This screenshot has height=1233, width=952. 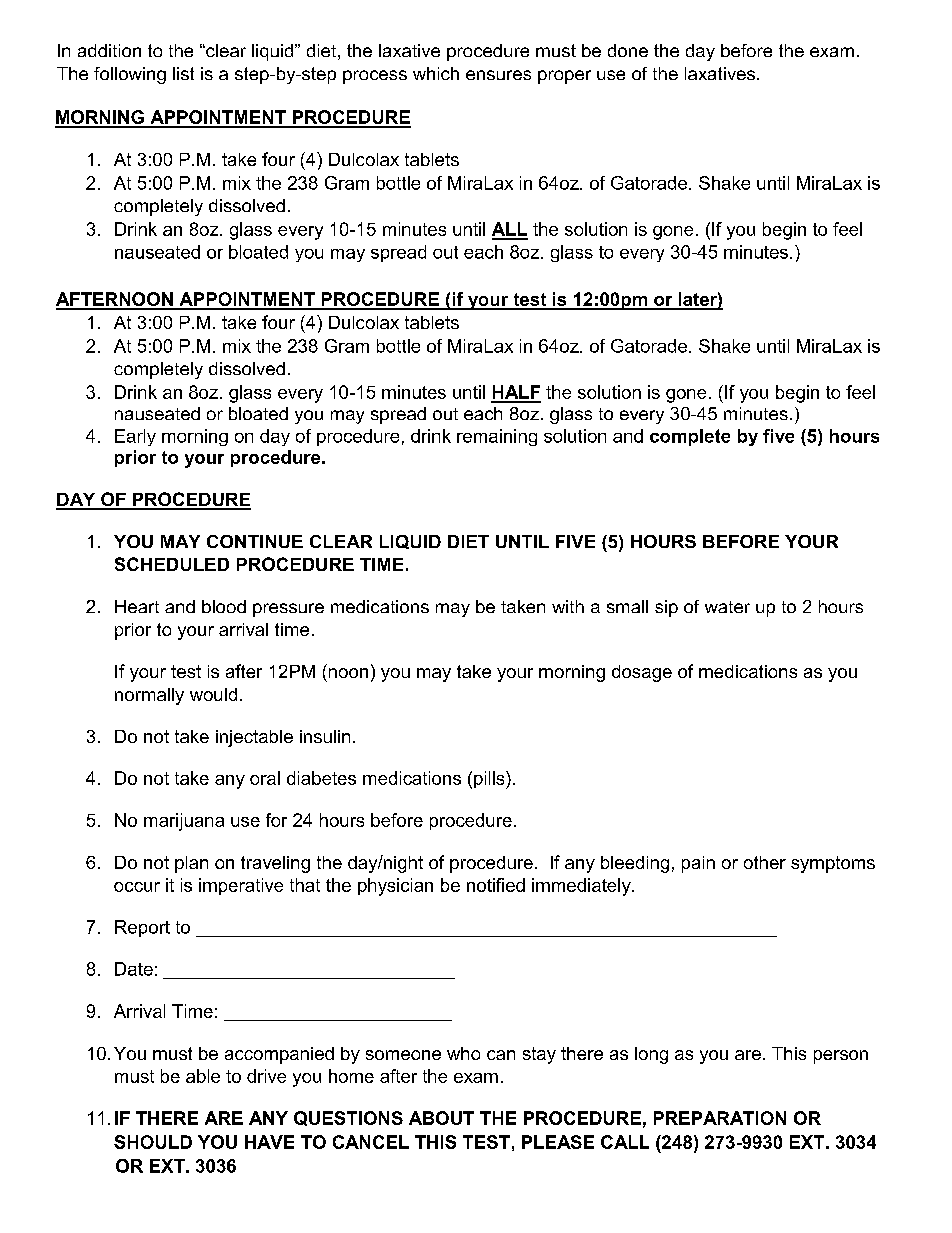 What do you see at coordinates (265, 778) in the screenshot?
I see `oral` at bounding box center [265, 778].
